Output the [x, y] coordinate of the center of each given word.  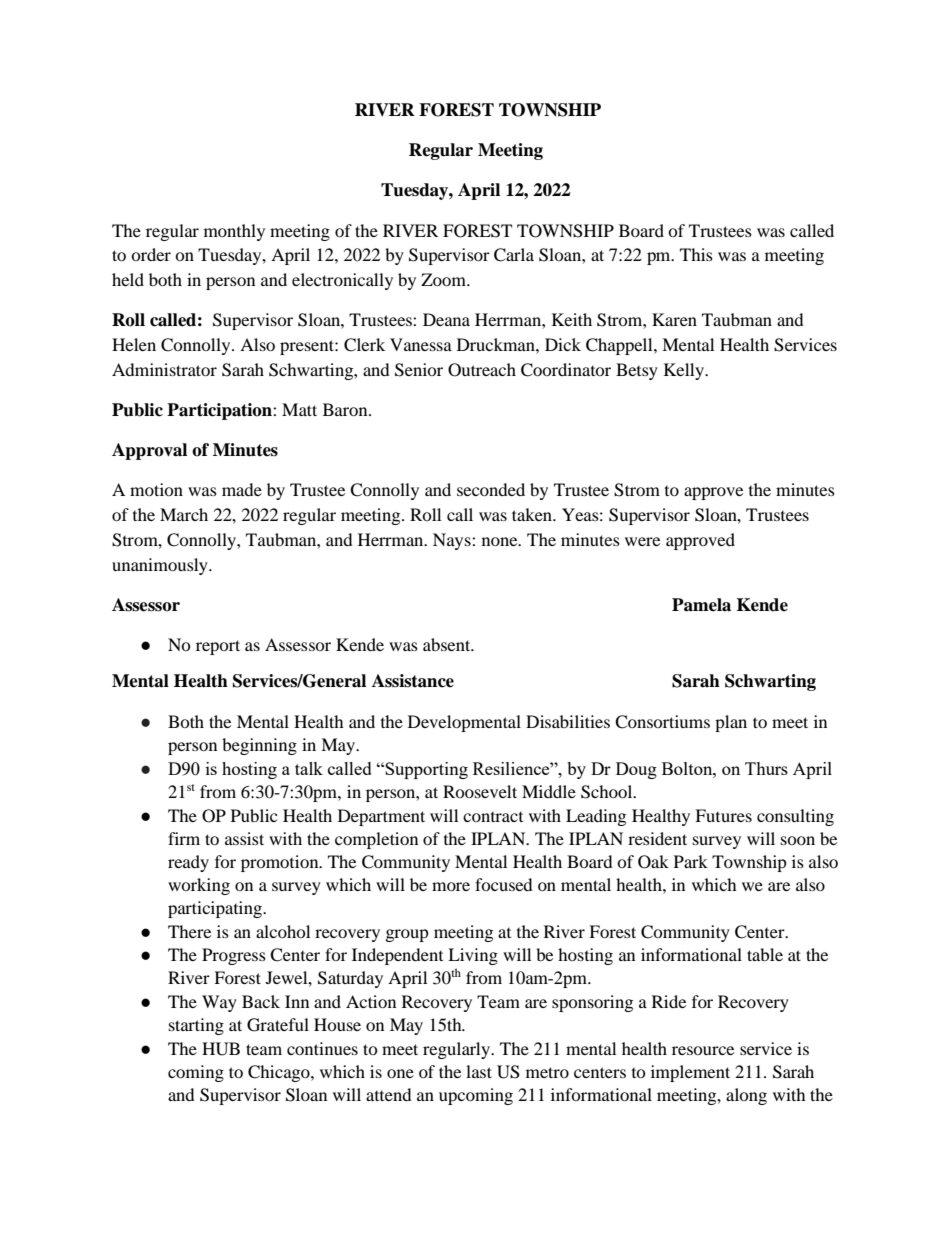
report [218, 647]
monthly [234, 232]
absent [448, 644]
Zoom [445, 279]
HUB [221, 1049]
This [696, 254]
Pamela [701, 605]
